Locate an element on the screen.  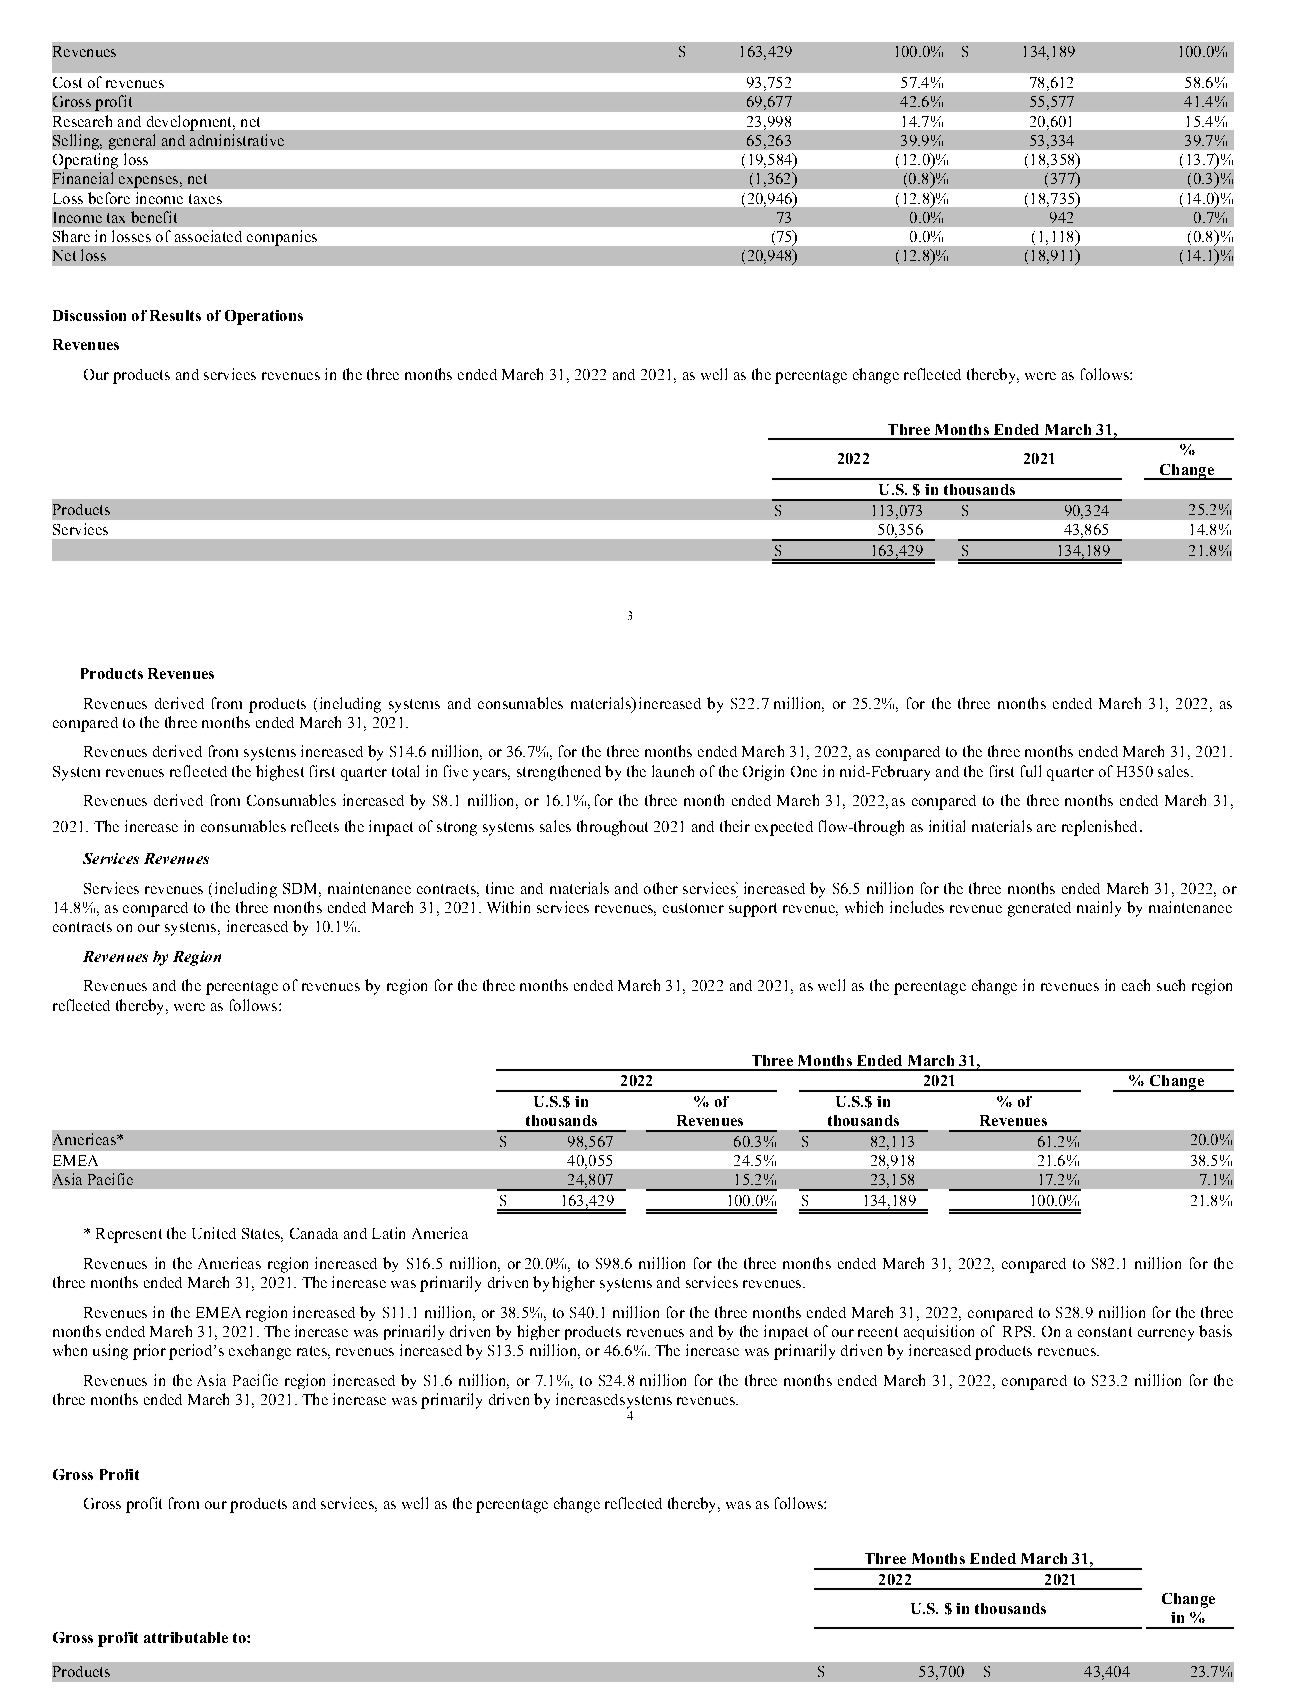
full is located at coordinates (1031, 771).
